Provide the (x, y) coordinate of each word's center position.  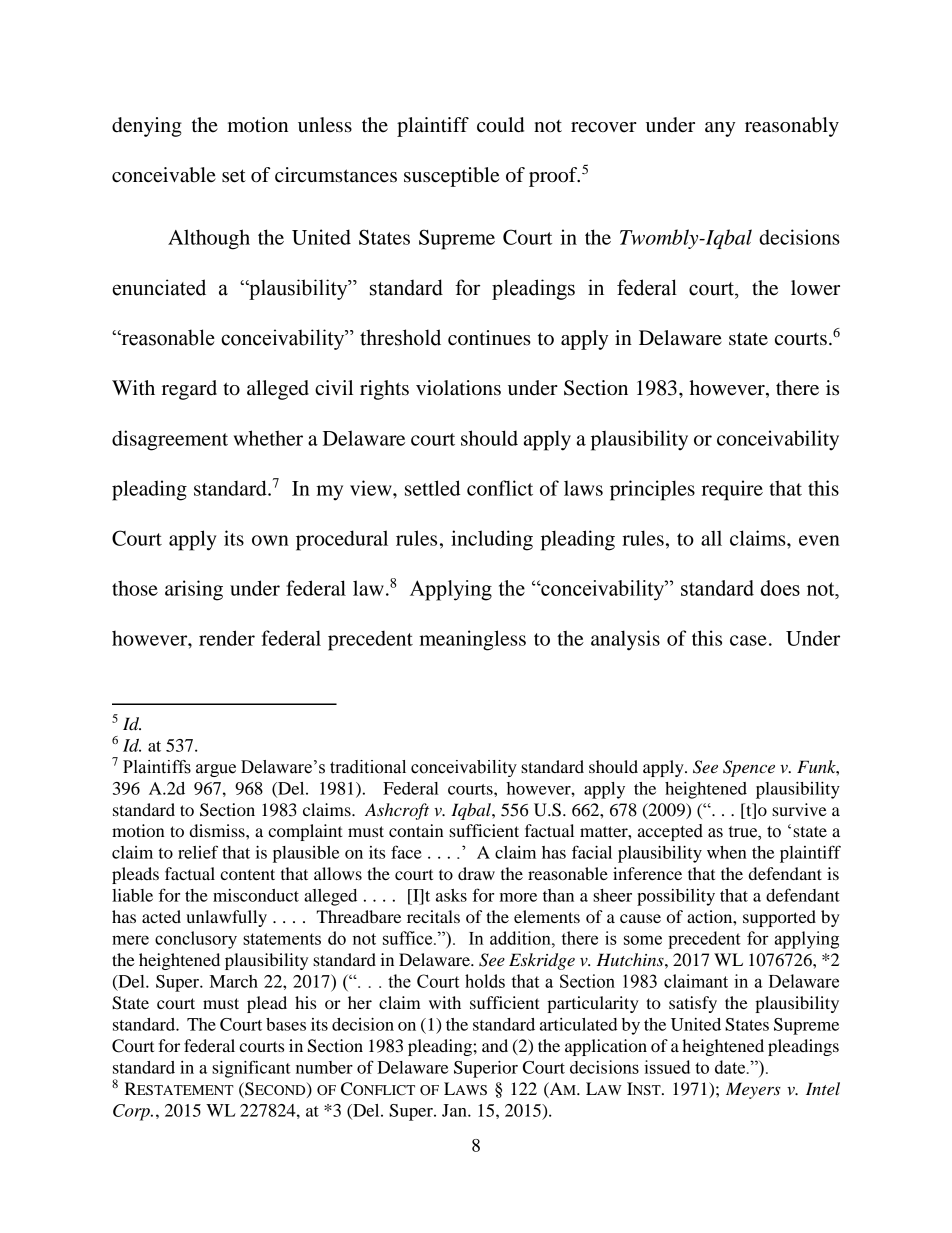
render (227, 638)
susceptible (451, 177)
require (732, 490)
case (748, 640)
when (727, 852)
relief (198, 852)
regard (189, 390)
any (720, 129)
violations (458, 388)
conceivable (164, 175)
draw (476, 873)
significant (251, 1069)
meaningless (472, 640)
